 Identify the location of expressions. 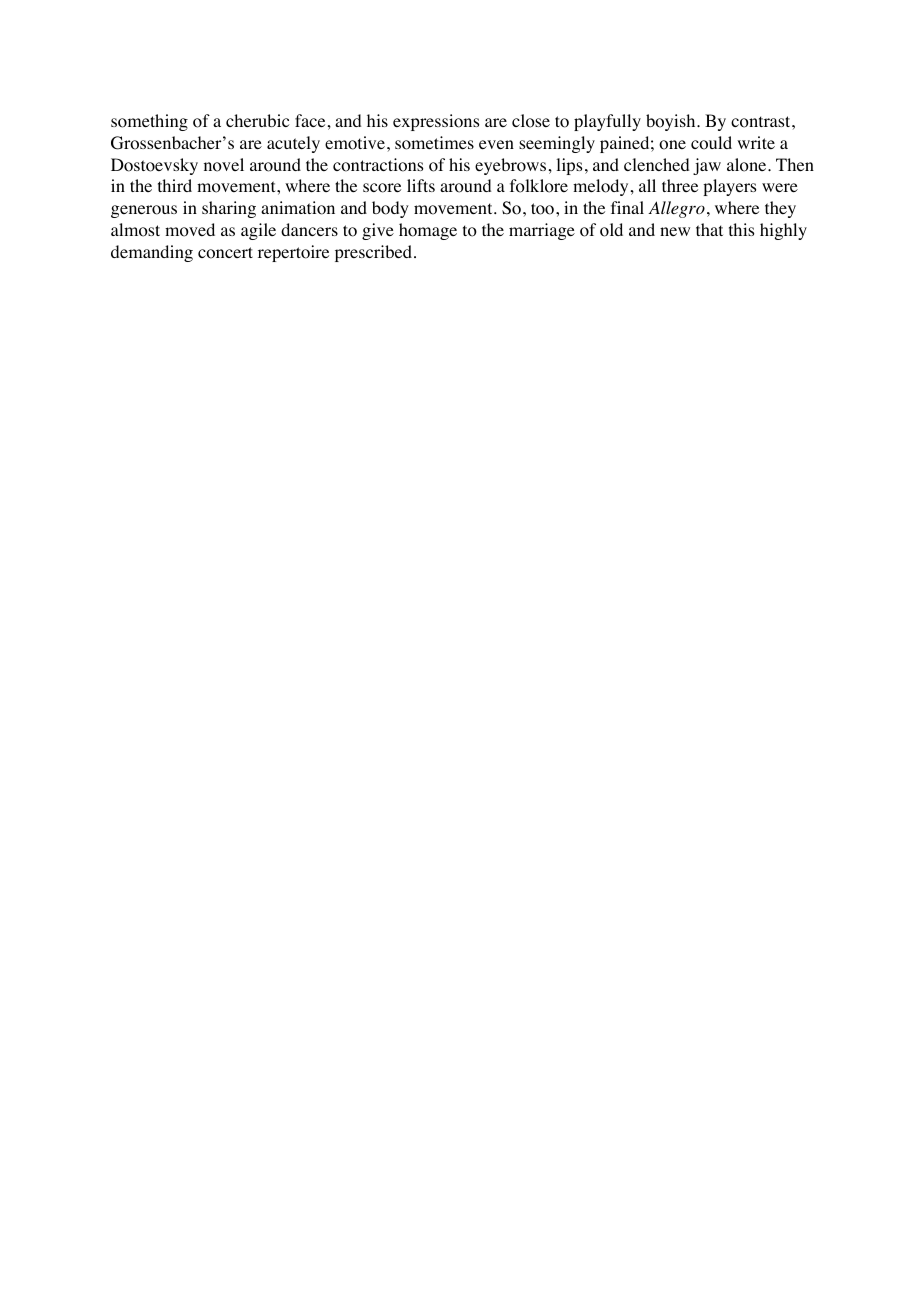
(436, 122).
